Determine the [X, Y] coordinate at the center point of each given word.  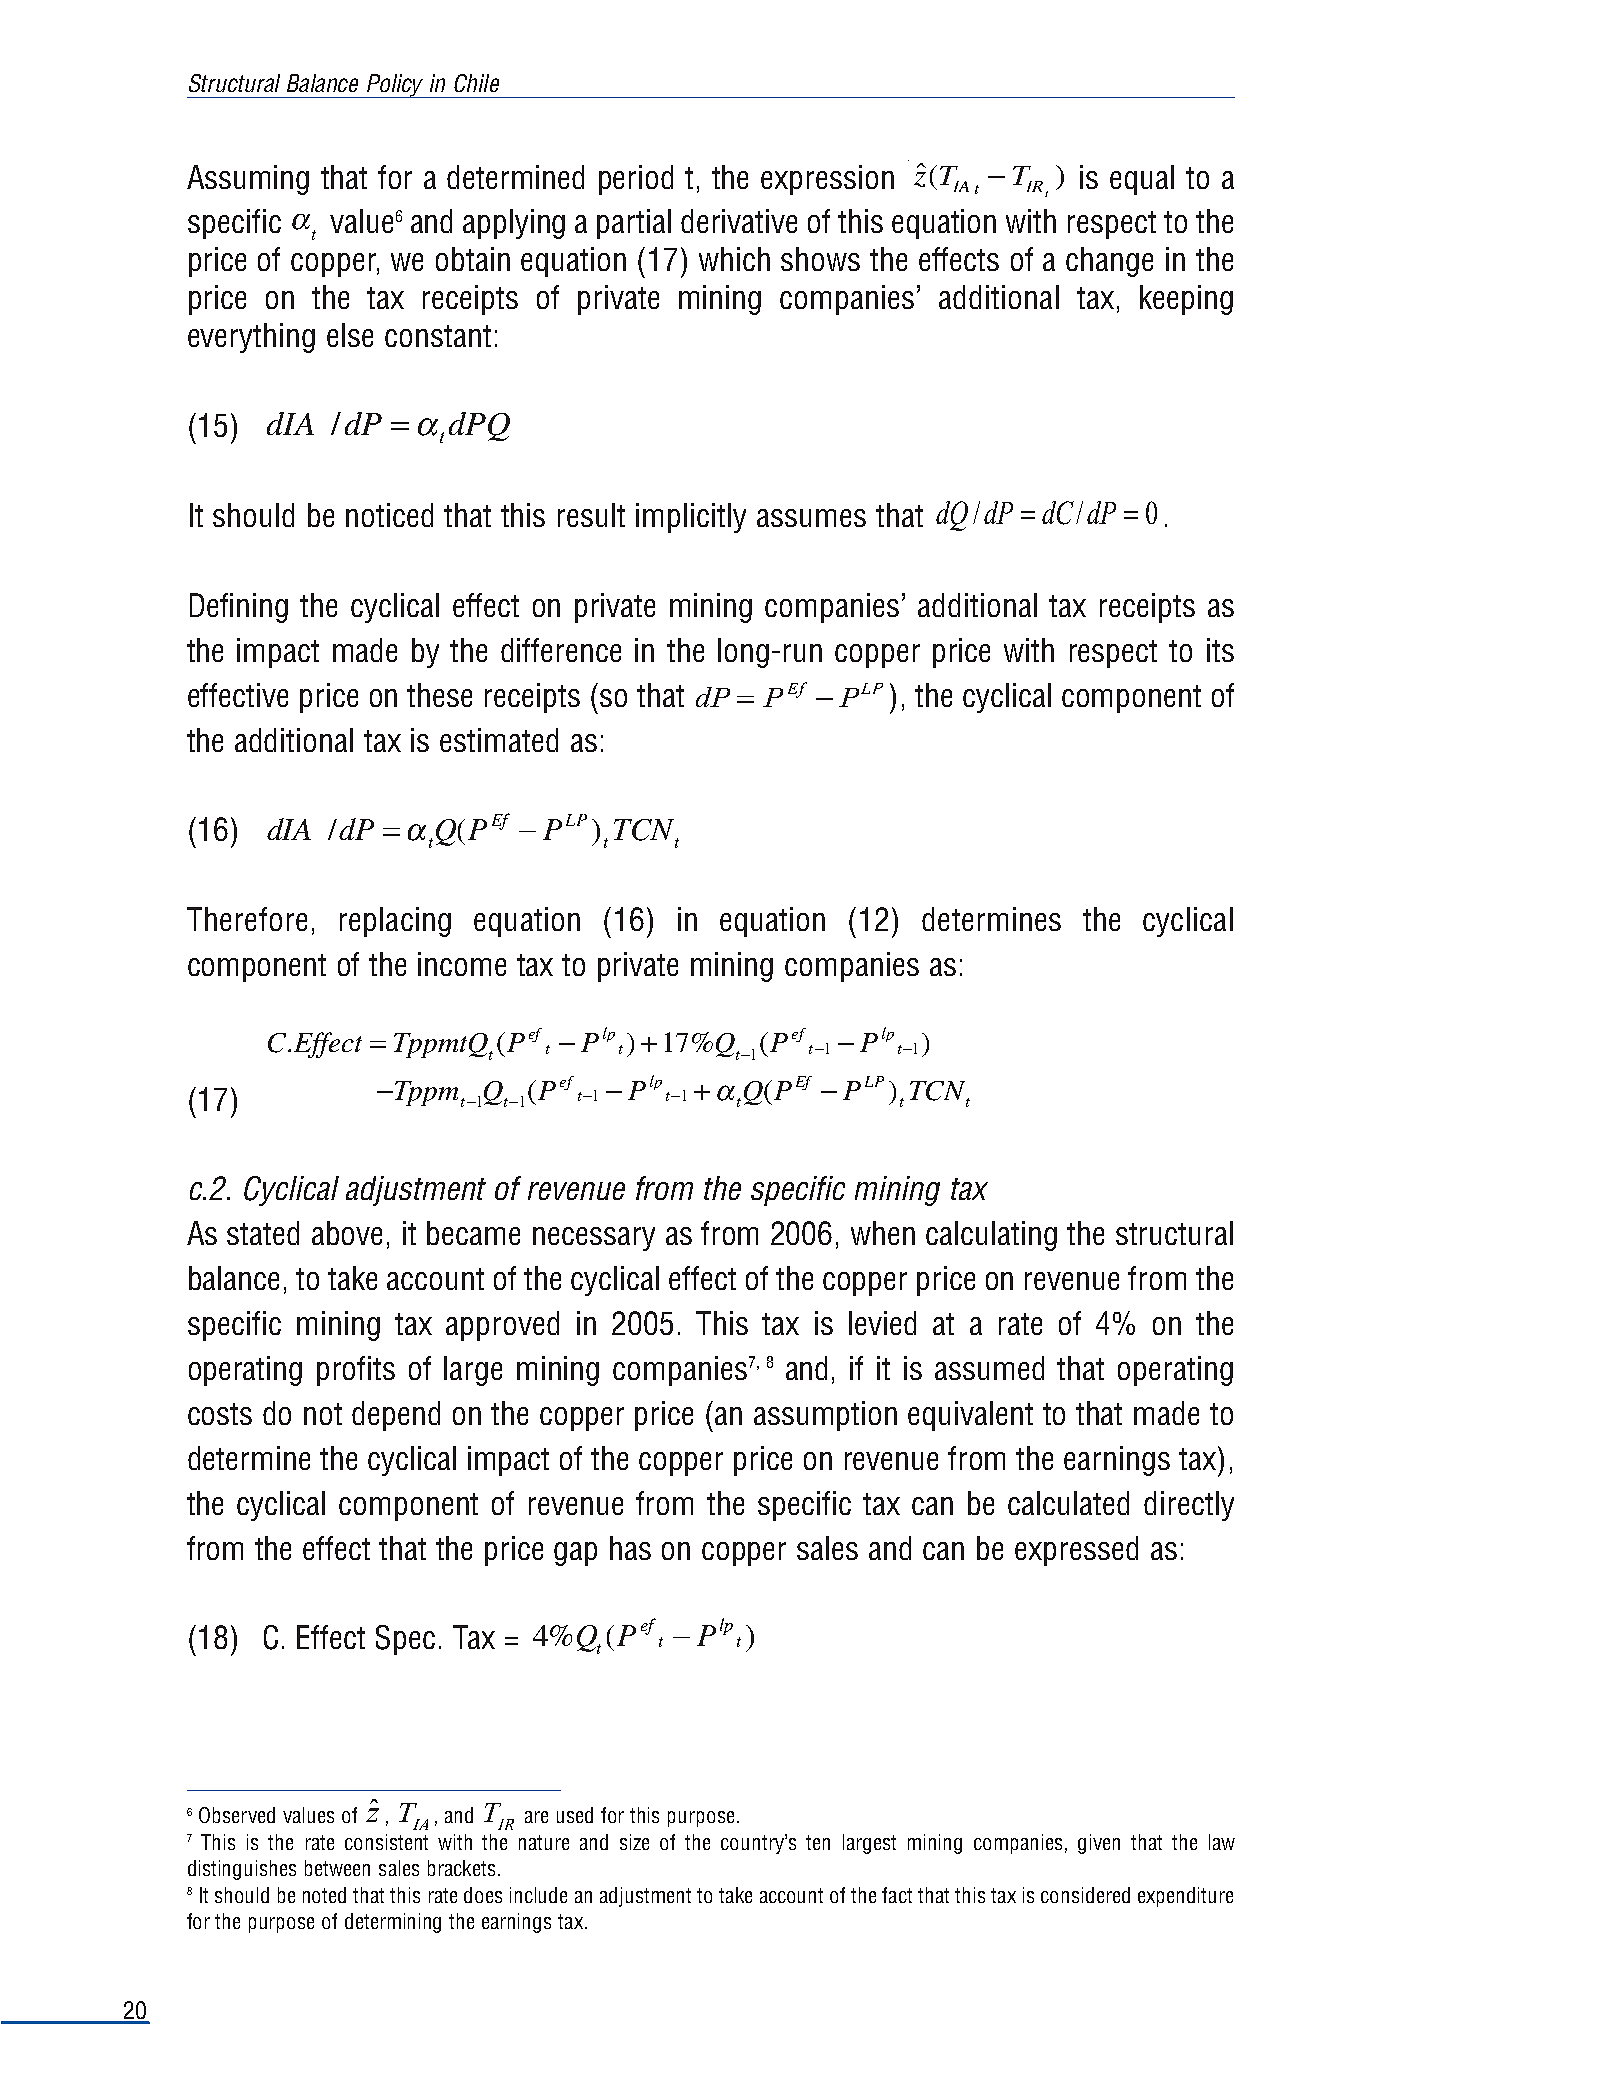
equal [1142, 180]
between [337, 1868]
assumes [811, 518]
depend [396, 1416]
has [630, 1548]
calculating [991, 1236]
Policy [396, 86]
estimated [499, 740]
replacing [395, 922]
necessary [594, 1239]
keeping [1186, 300]
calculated [1068, 1503]
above [347, 1233]
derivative [739, 221]
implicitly [691, 518]
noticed [389, 515]
